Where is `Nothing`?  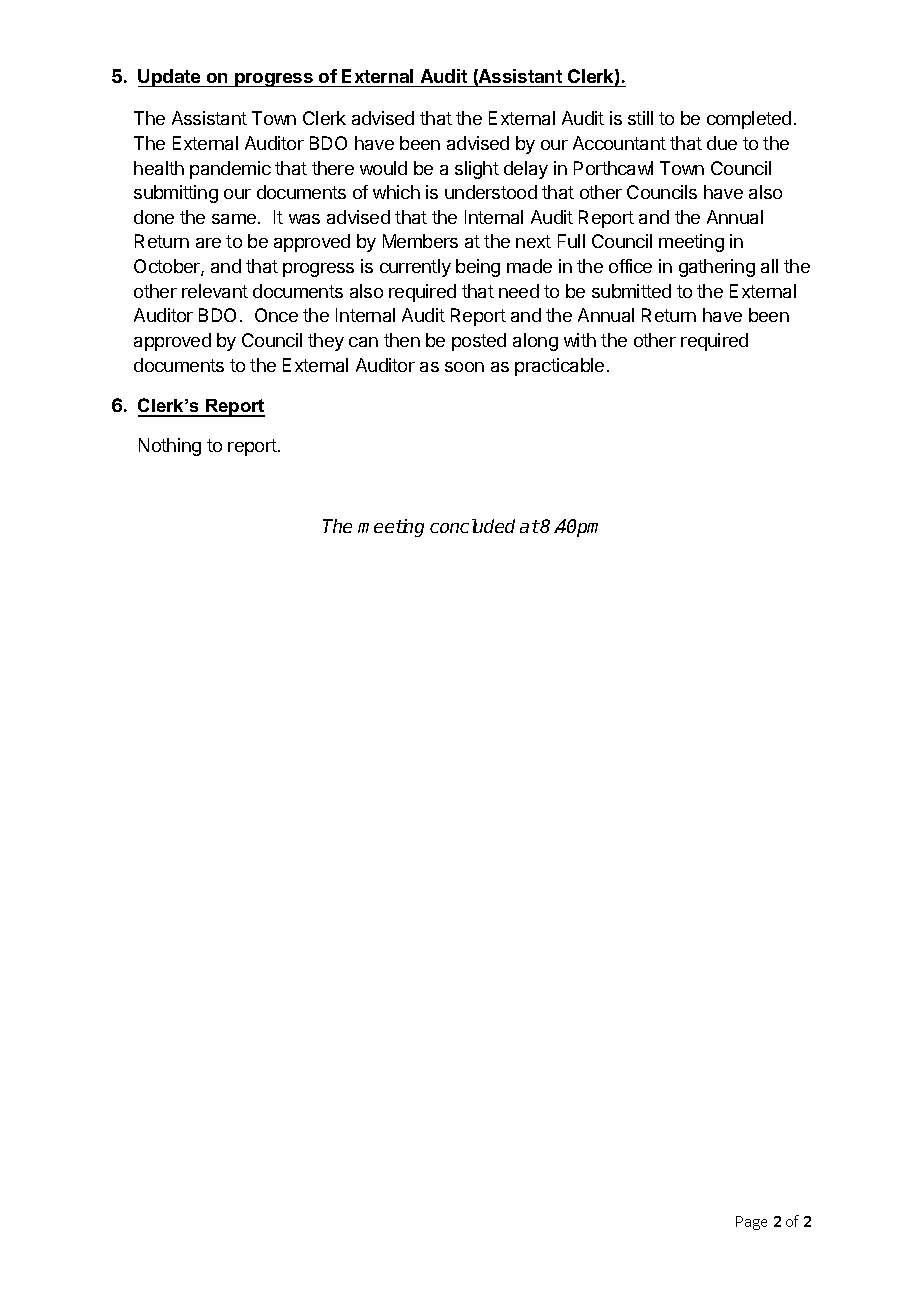
Nothing is located at coordinates (170, 447).
